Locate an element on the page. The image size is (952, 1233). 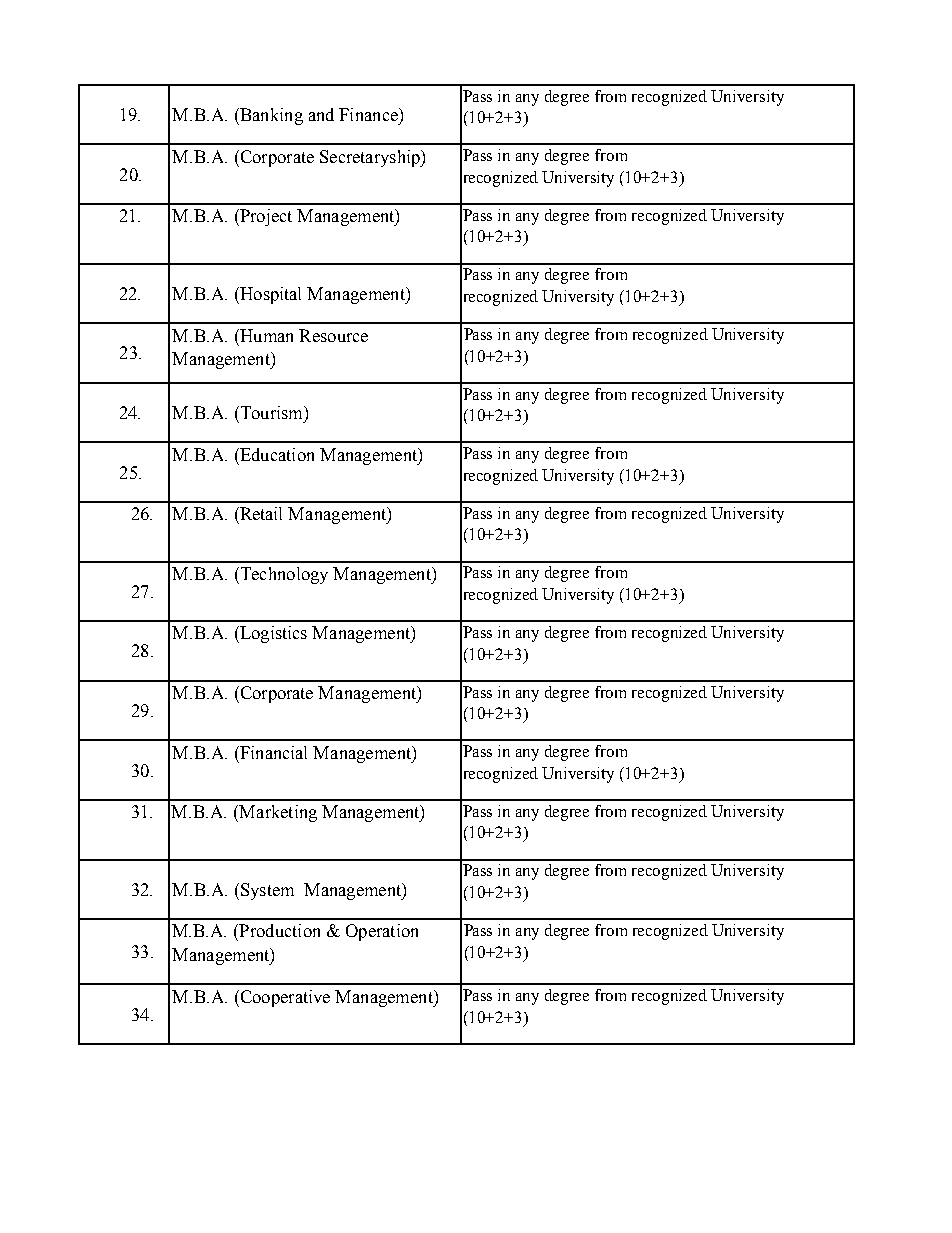
Technology is located at coordinates (283, 575).
